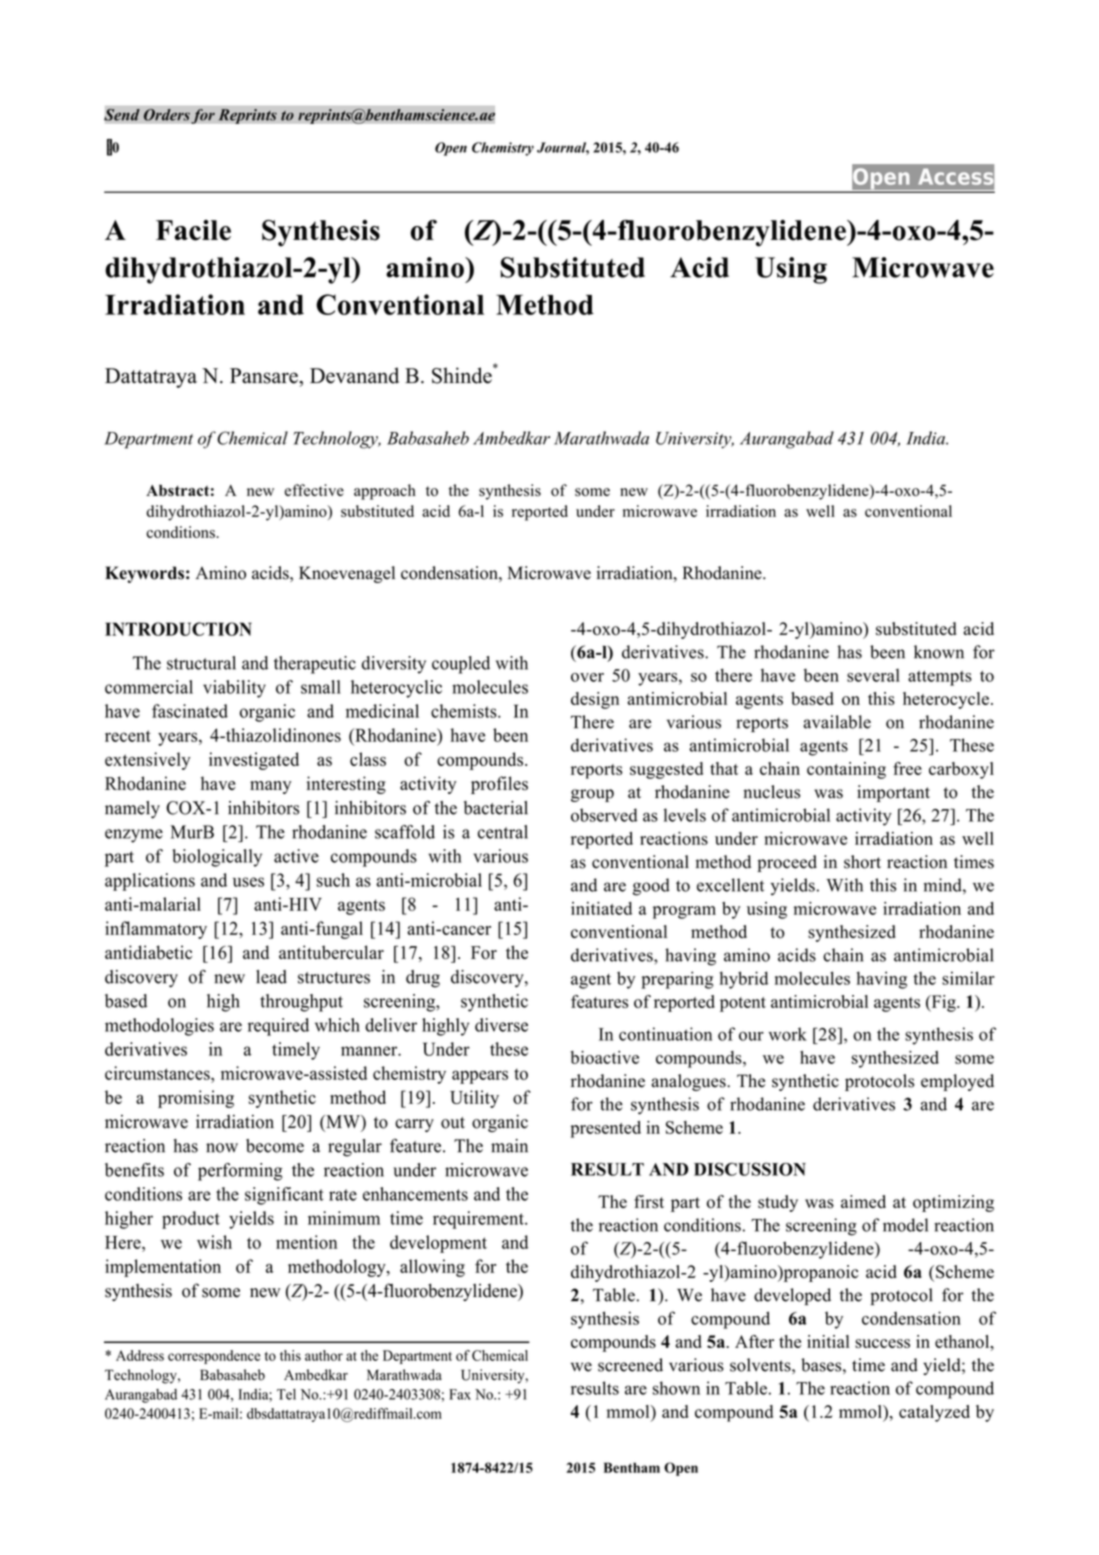 Image resolution: width=1099 pixels, height=1555 pixels. Describe the element at coordinates (863, 1201) in the screenshot. I see `aimed` at that location.
